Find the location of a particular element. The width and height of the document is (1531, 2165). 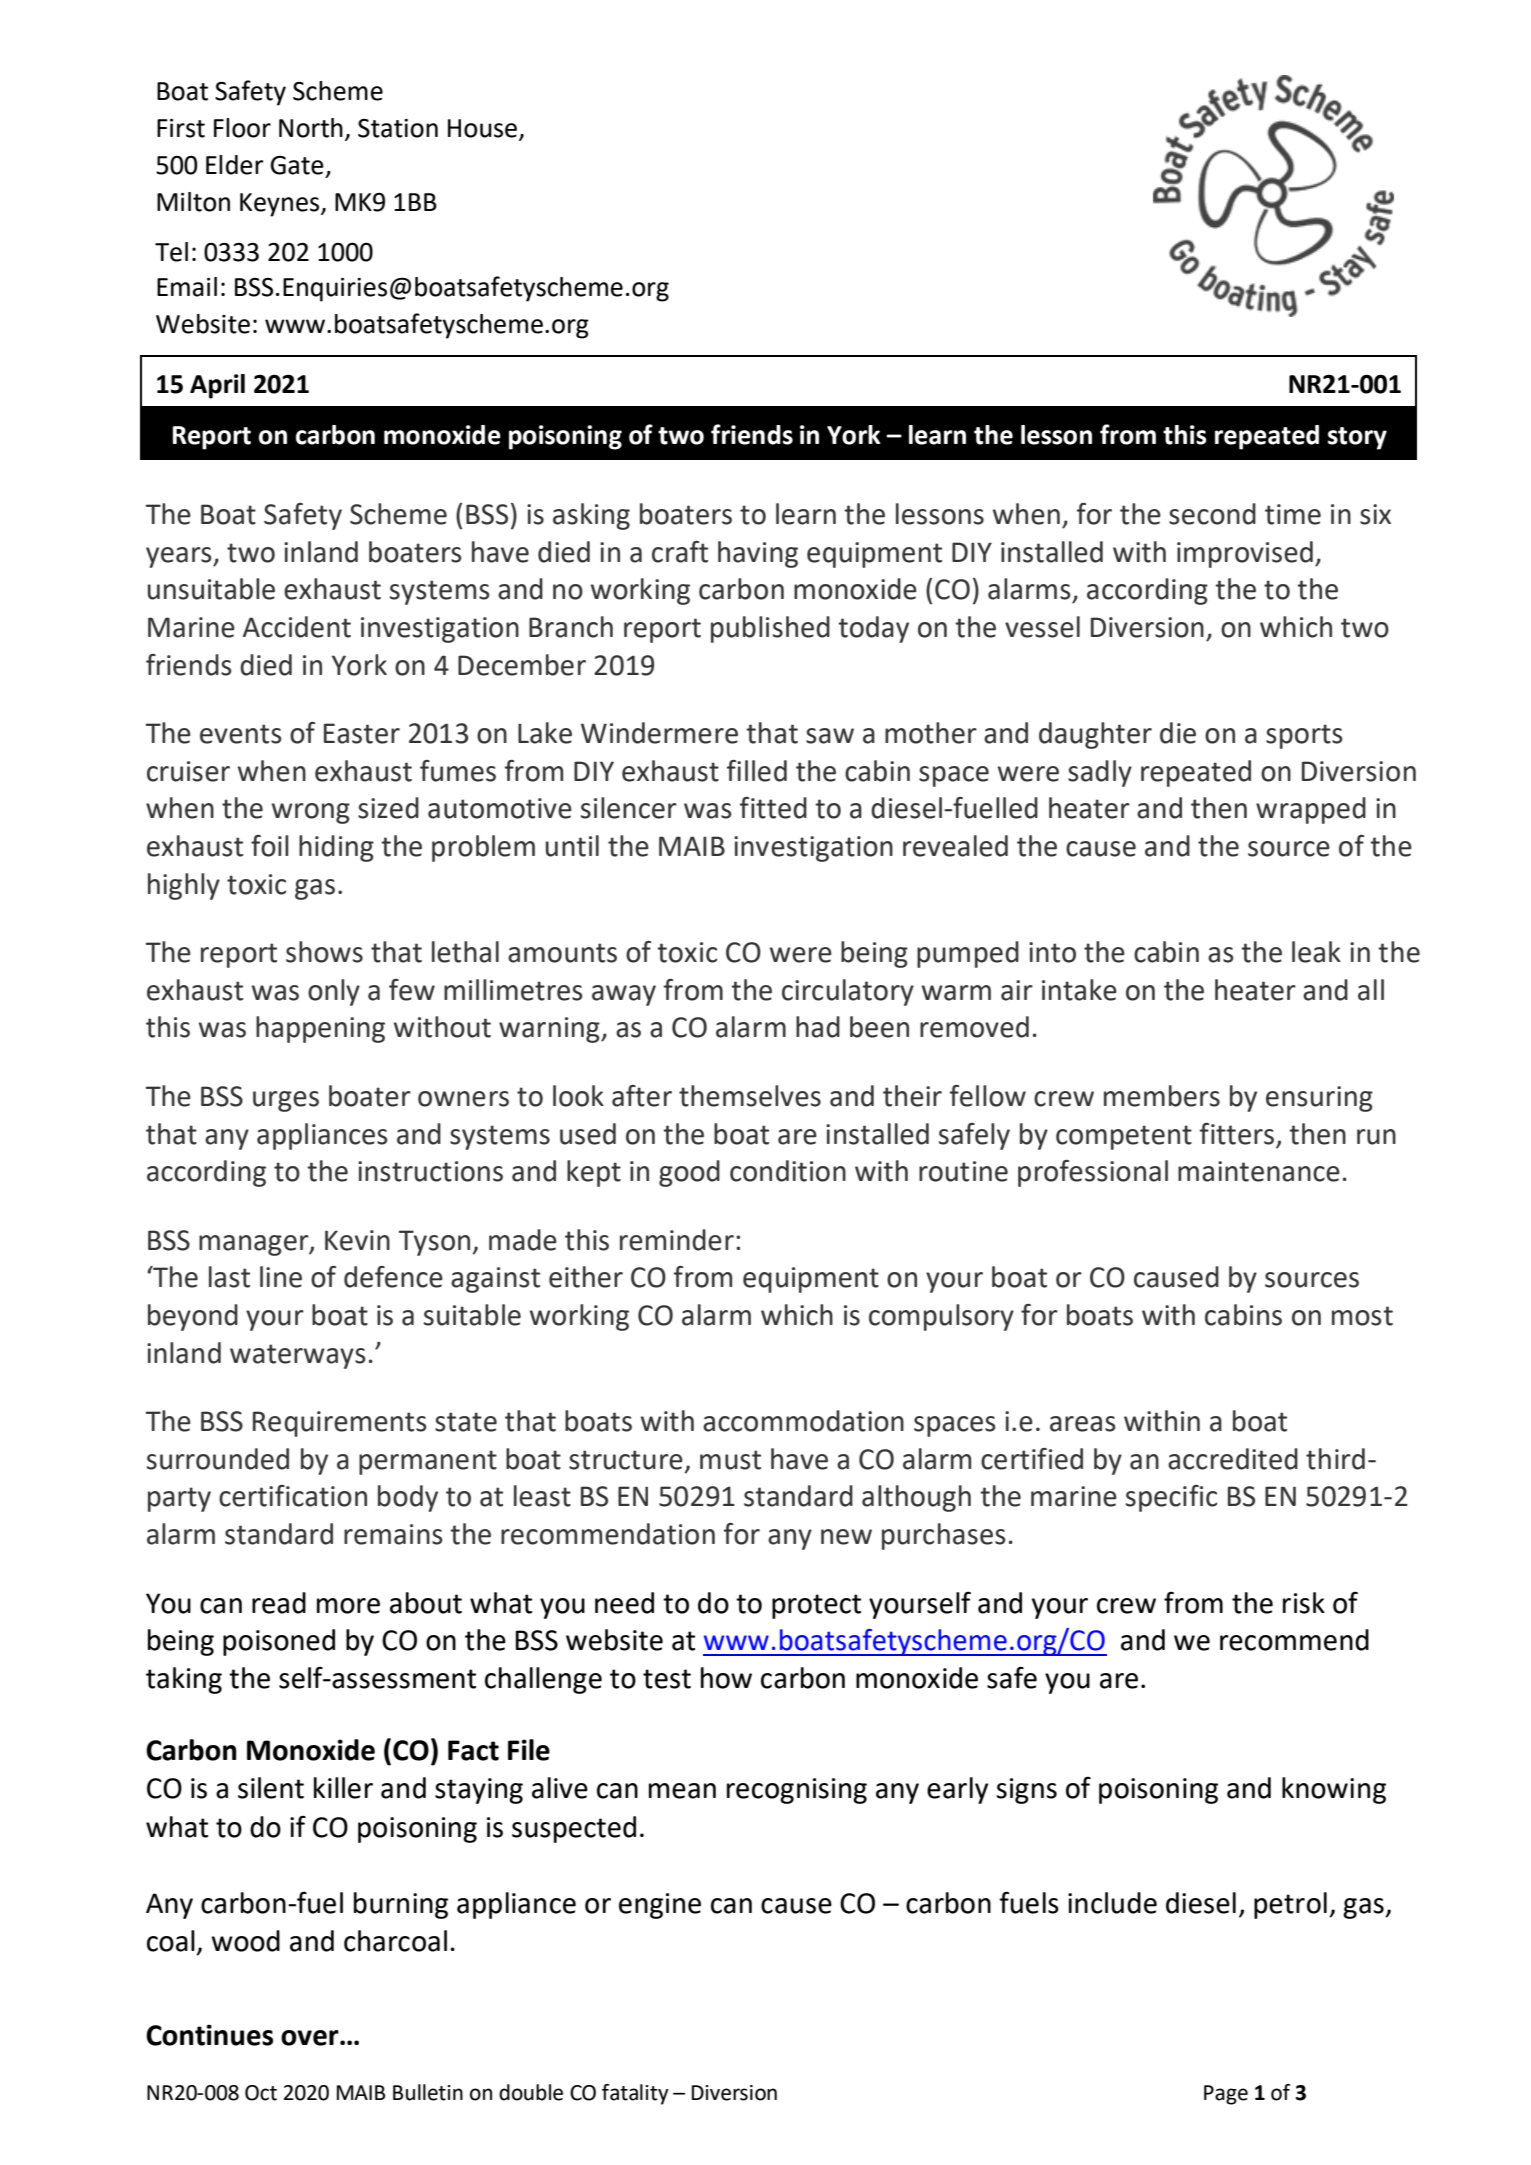

poisoned is located at coordinates (279, 1642).
